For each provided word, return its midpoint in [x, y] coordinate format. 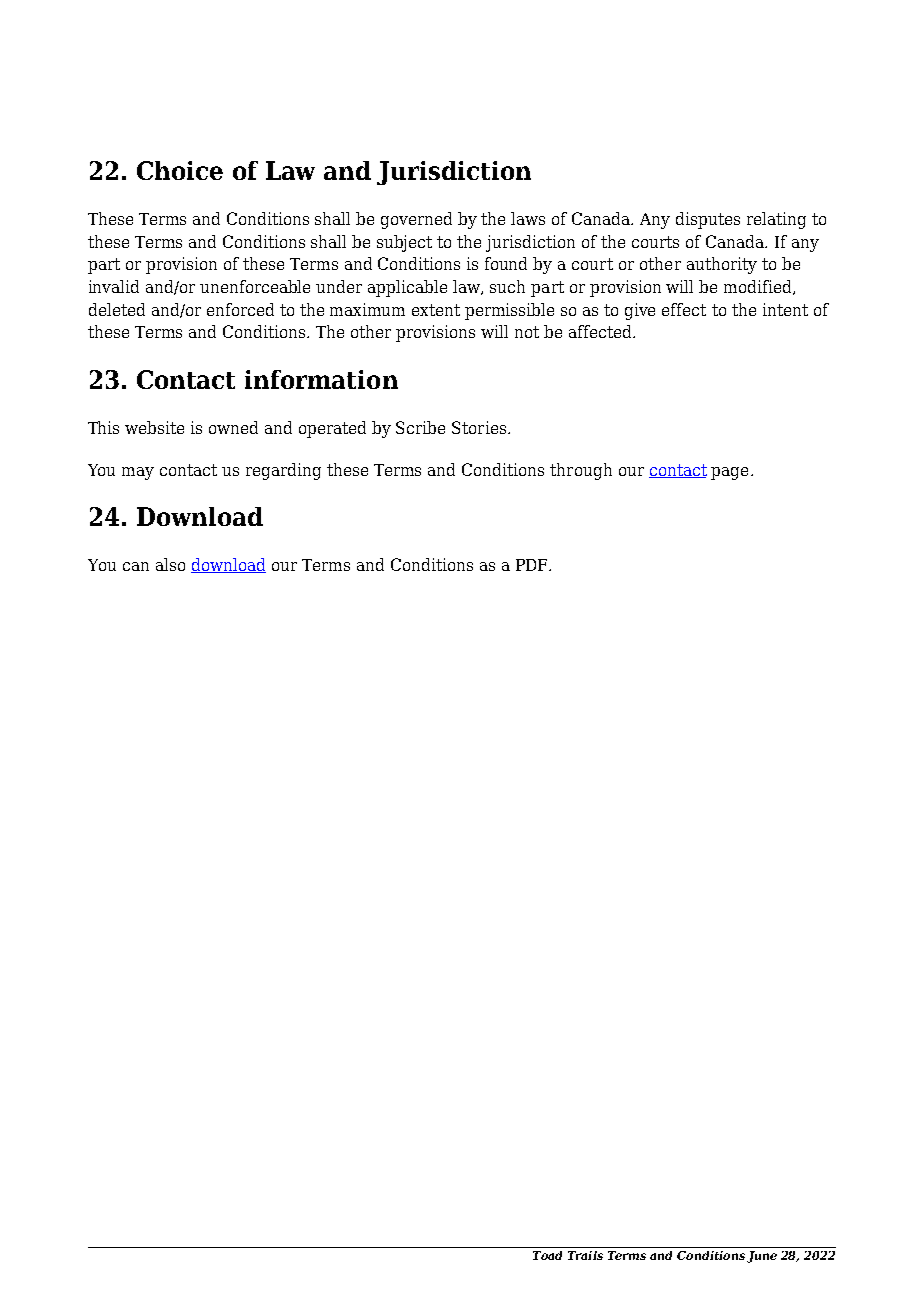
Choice [180, 170]
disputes [708, 220]
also [170, 564]
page [729, 473]
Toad [547, 1255]
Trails [585, 1255]
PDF [533, 565]
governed [416, 220]
